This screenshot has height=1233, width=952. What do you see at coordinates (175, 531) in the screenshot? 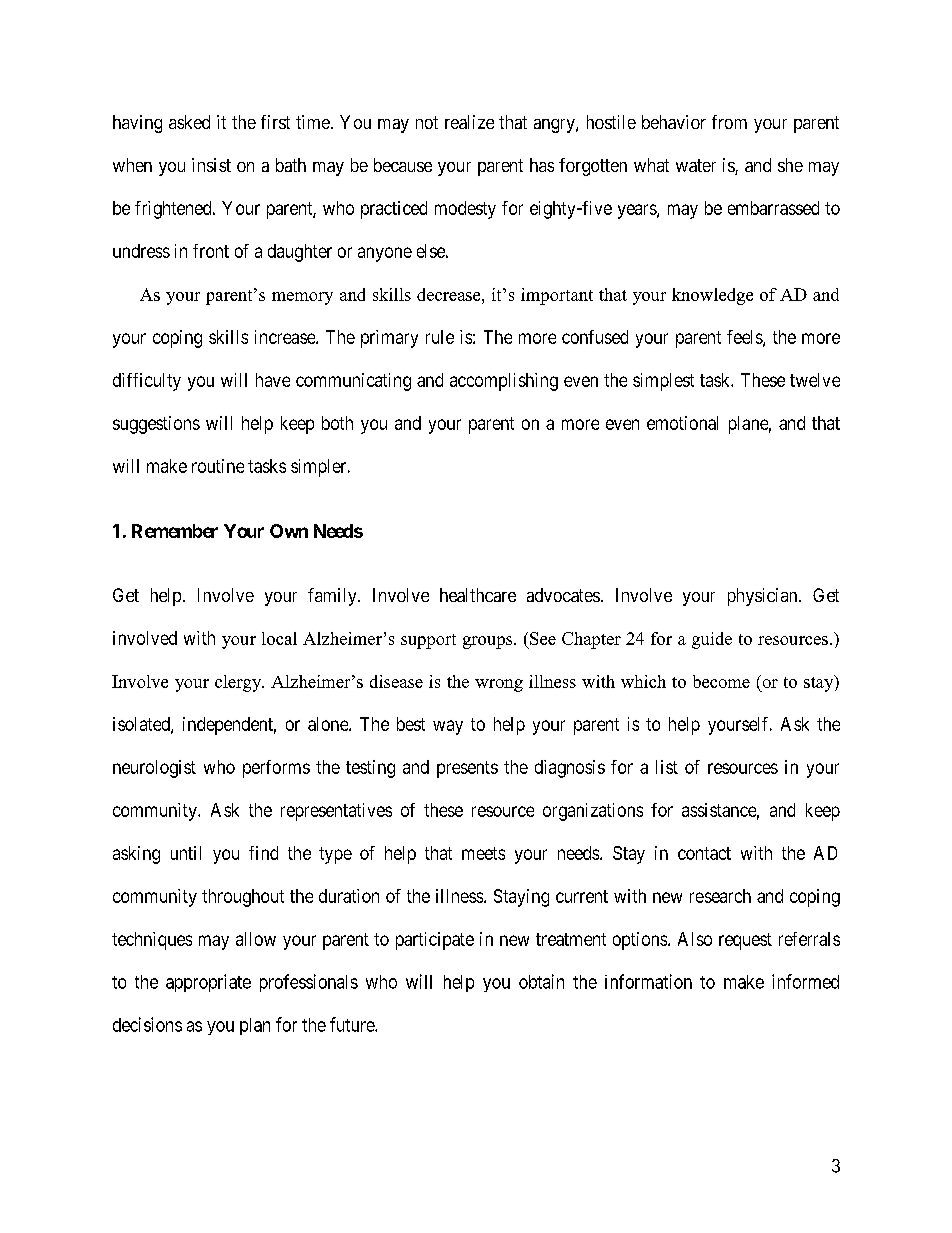
I see `Remember` at bounding box center [175, 531].
